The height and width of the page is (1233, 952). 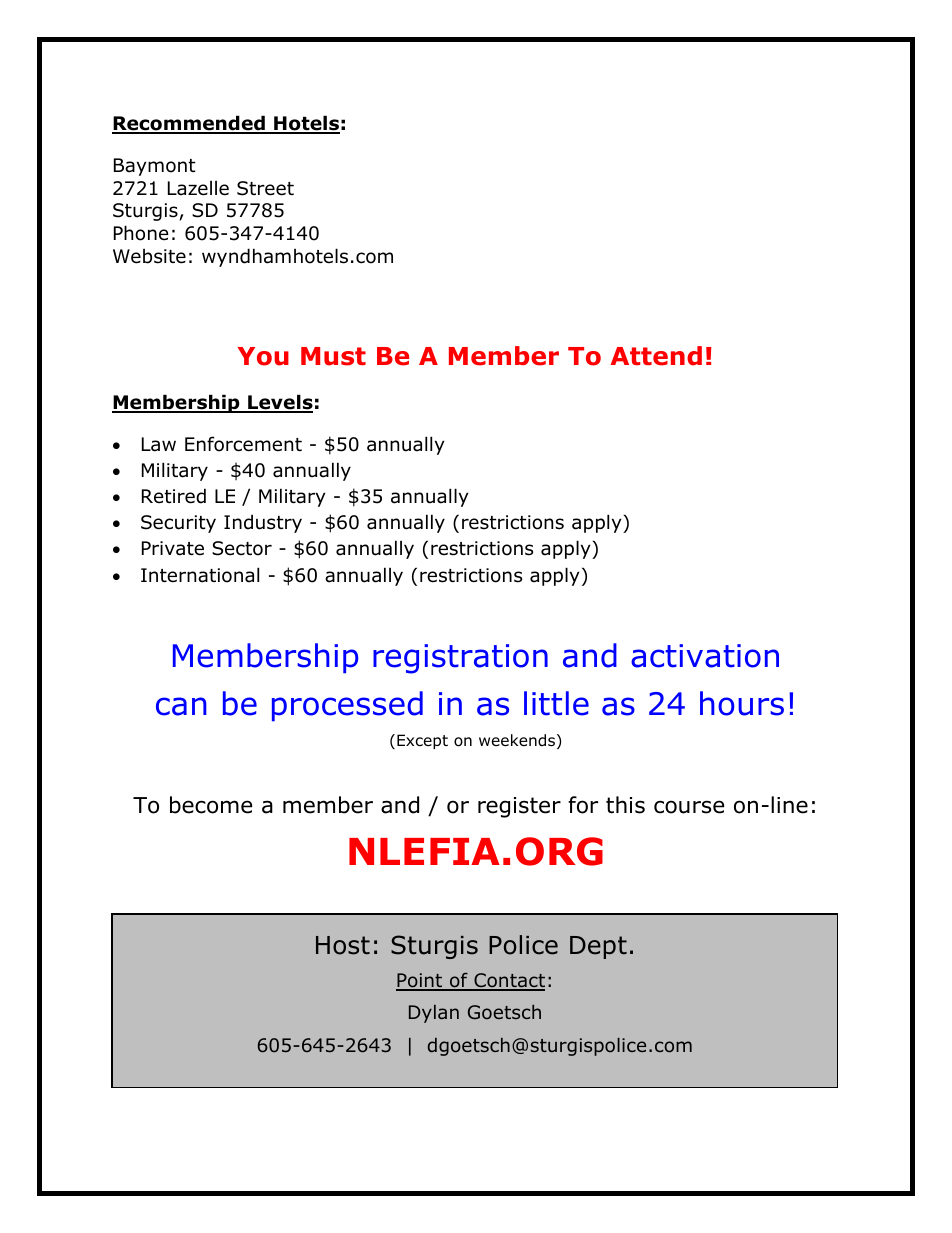 What do you see at coordinates (420, 982) in the page?
I see `Point` at bounding box center [420, 982].
